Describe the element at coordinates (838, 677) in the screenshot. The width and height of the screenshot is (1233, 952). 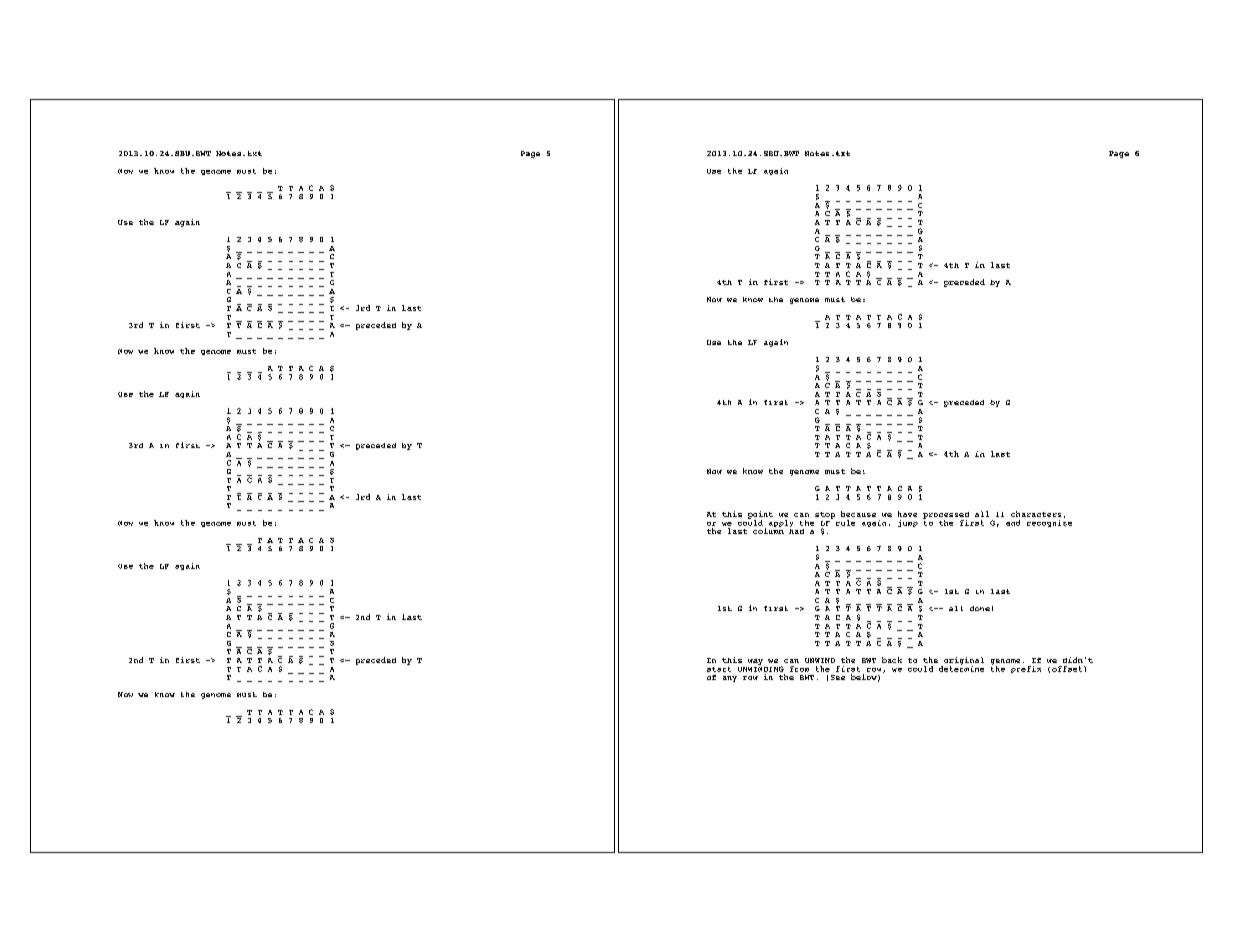
I see `See` at that location.
